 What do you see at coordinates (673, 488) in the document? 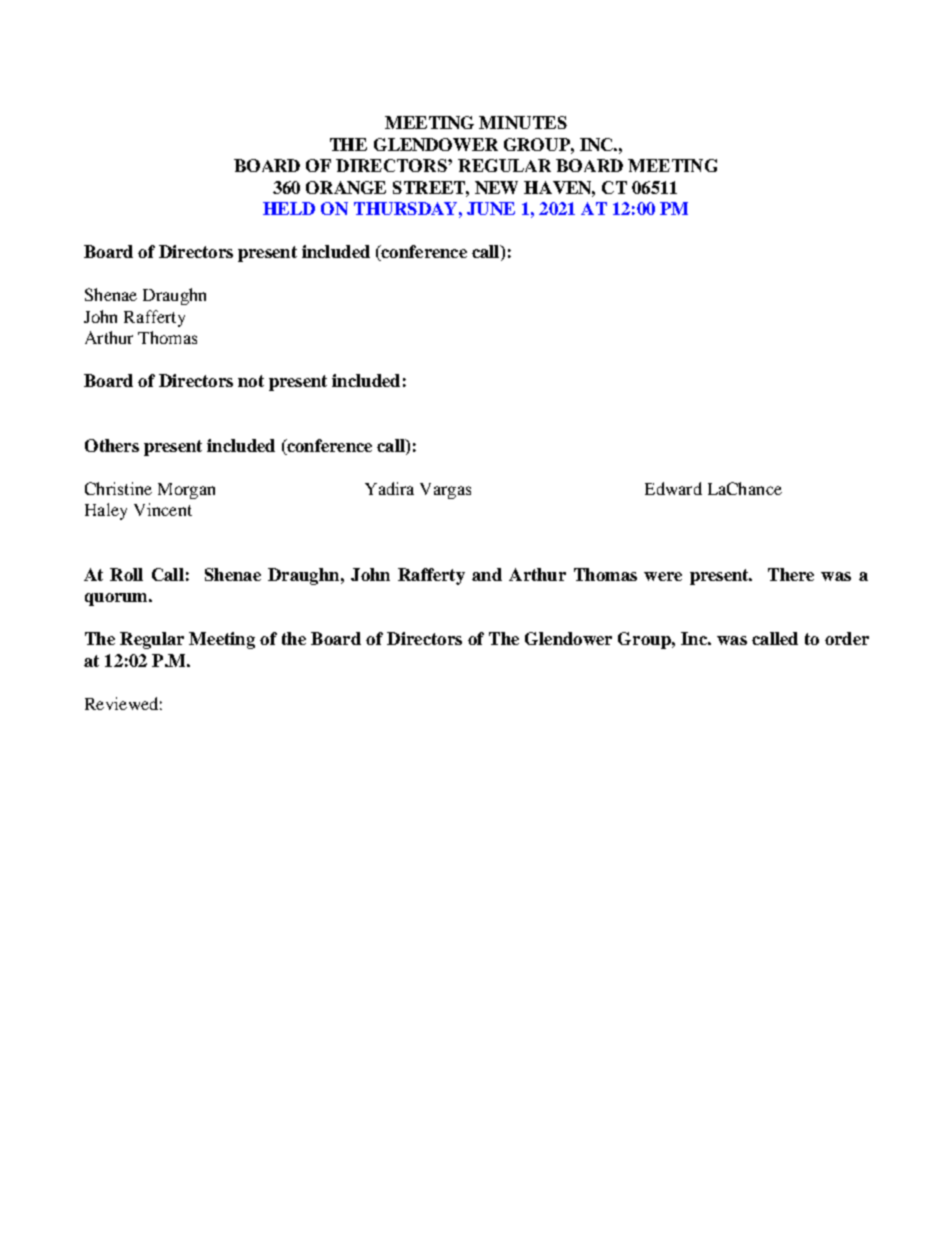
I see `Edward` at bounding box center [673, 488].
